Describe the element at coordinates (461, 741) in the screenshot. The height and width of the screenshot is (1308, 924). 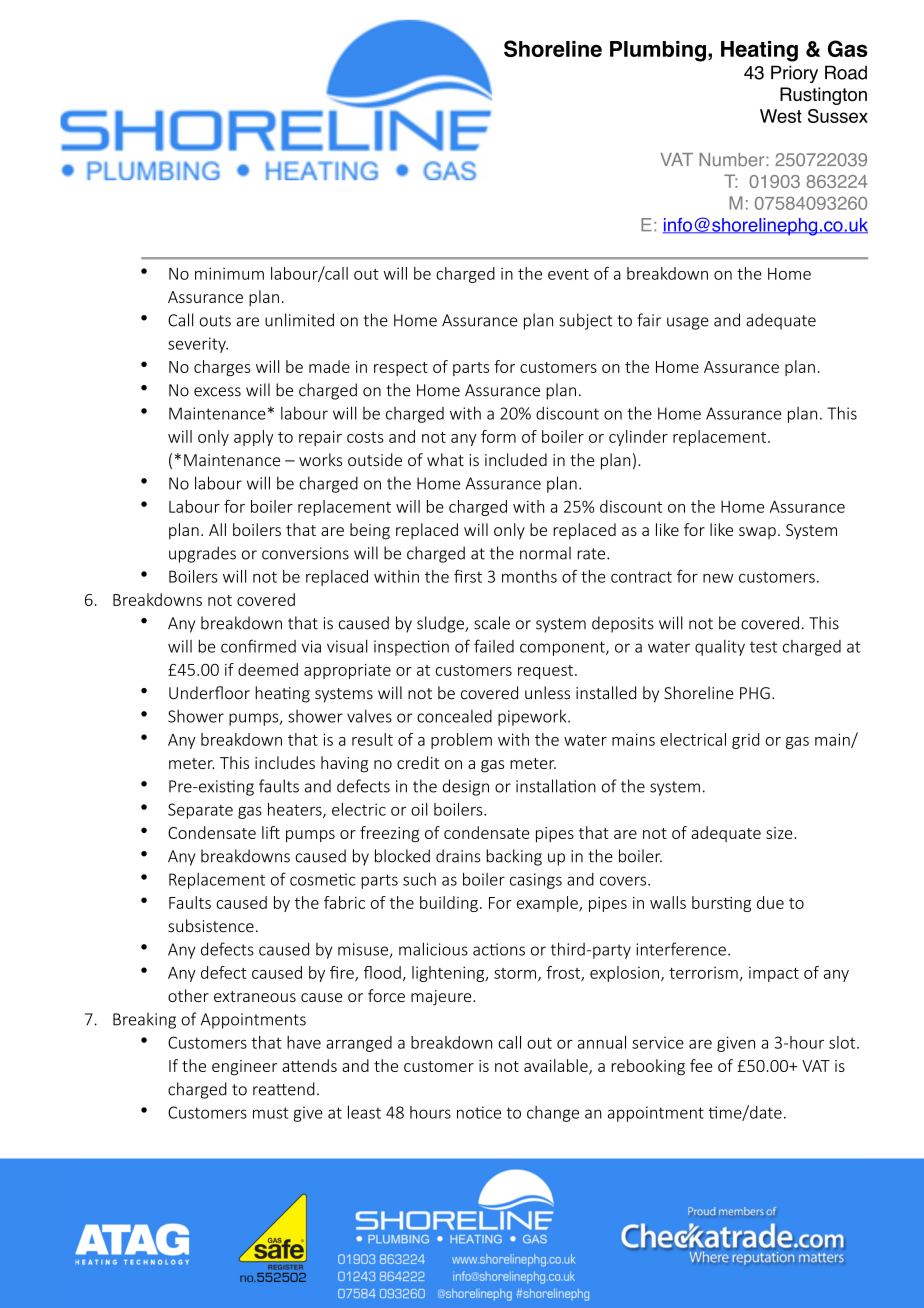
I see `problem` at that location.
